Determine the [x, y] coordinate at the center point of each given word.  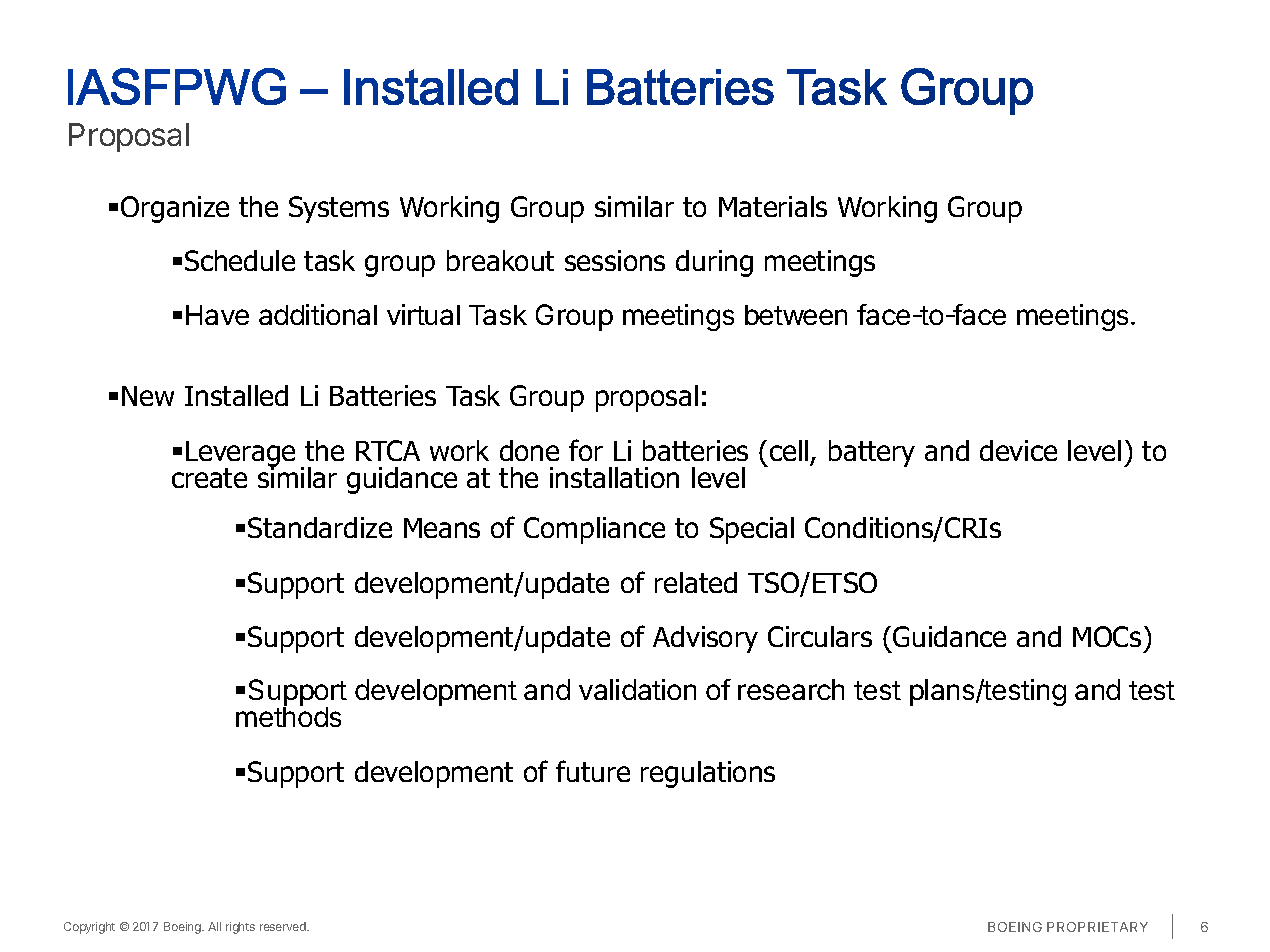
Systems [339, 209]
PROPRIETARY [1097, 927]
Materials [773, 206]
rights [240, 928]
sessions [615, 260]
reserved [284, 926]
